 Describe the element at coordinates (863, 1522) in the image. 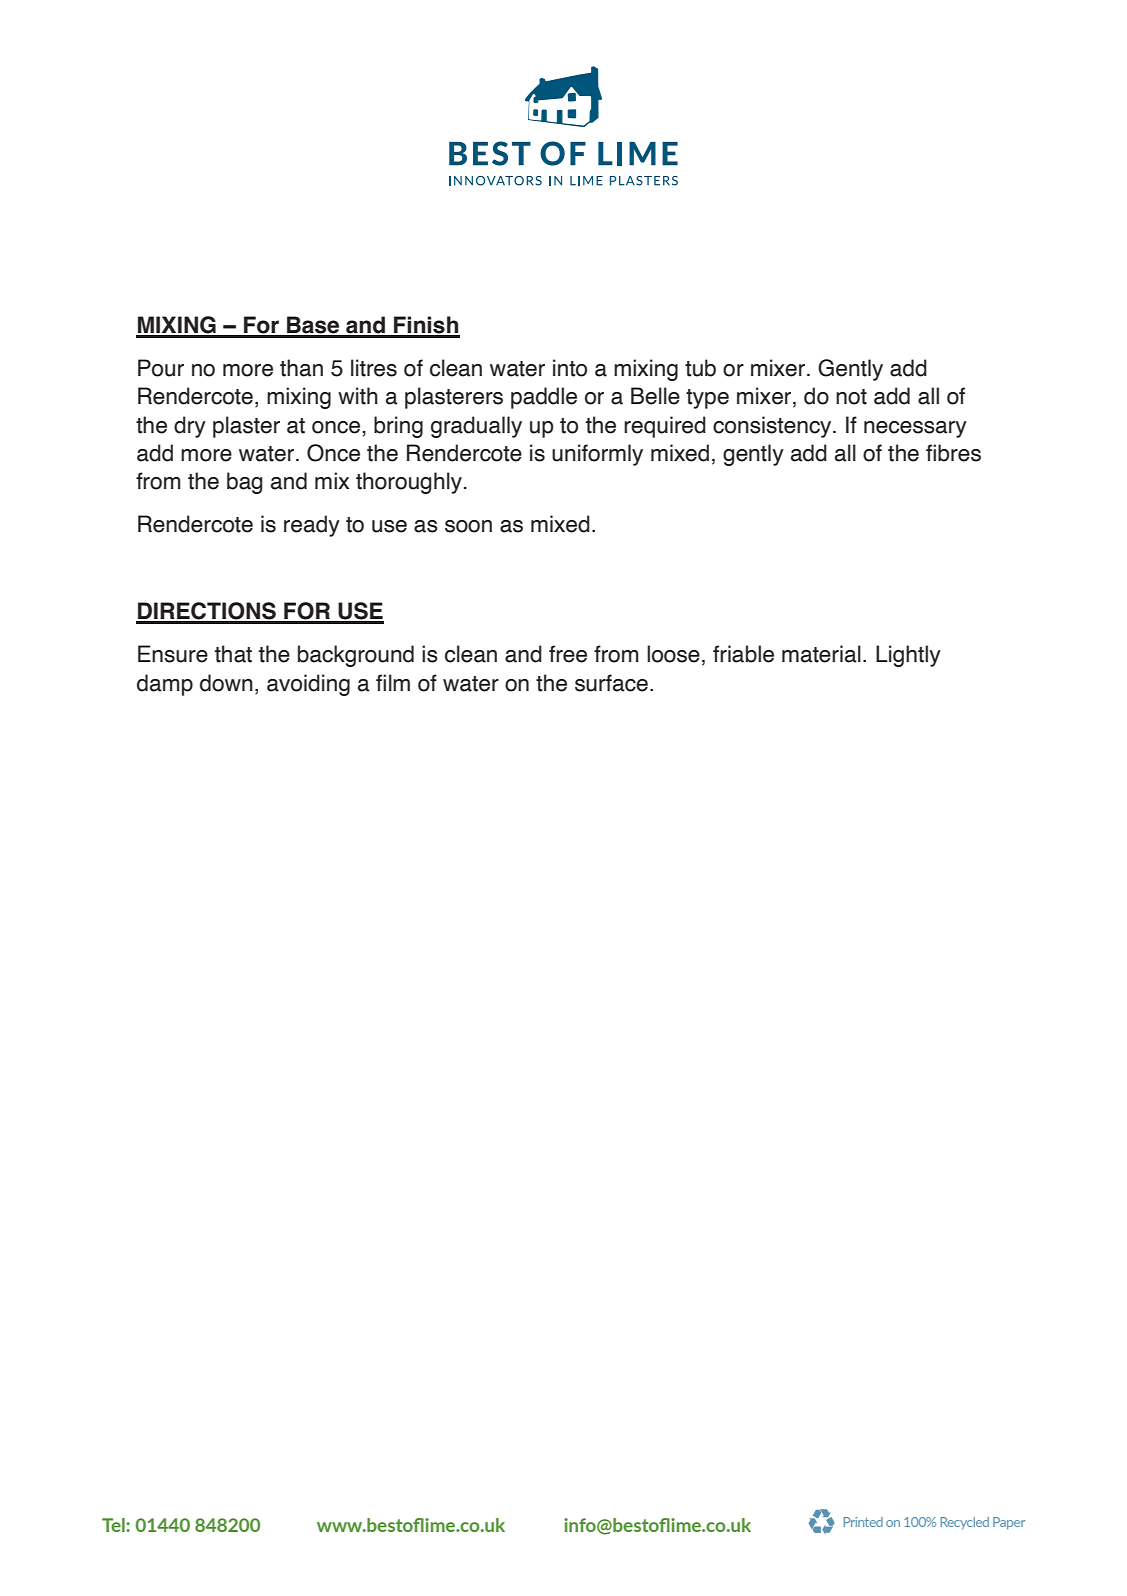

I see `Printed` at that location.
